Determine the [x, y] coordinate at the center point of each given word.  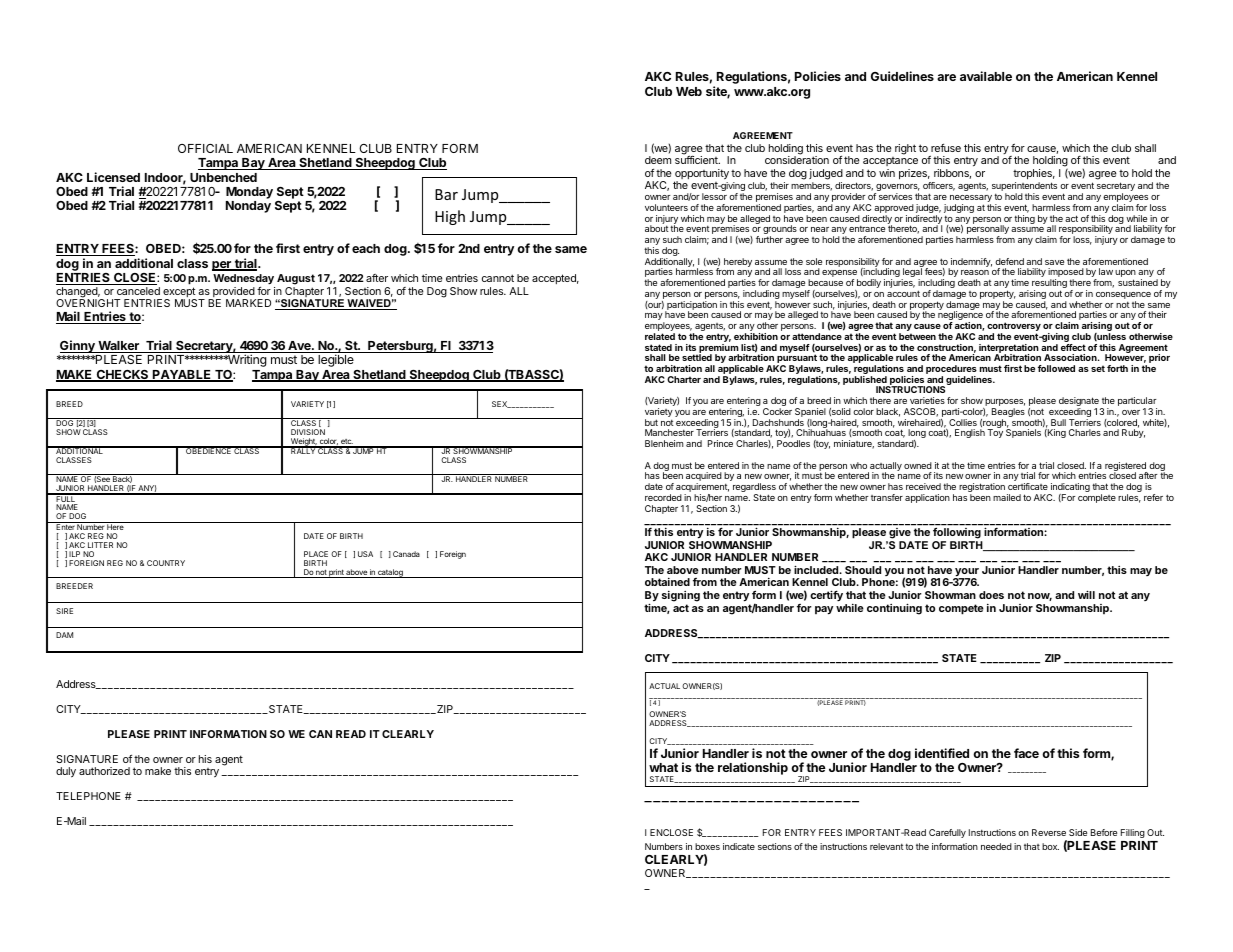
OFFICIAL [205, 148]
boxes [707, 846]
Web [689, 91]
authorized [104, 771]
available [986, 76]
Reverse [1049, 832]
